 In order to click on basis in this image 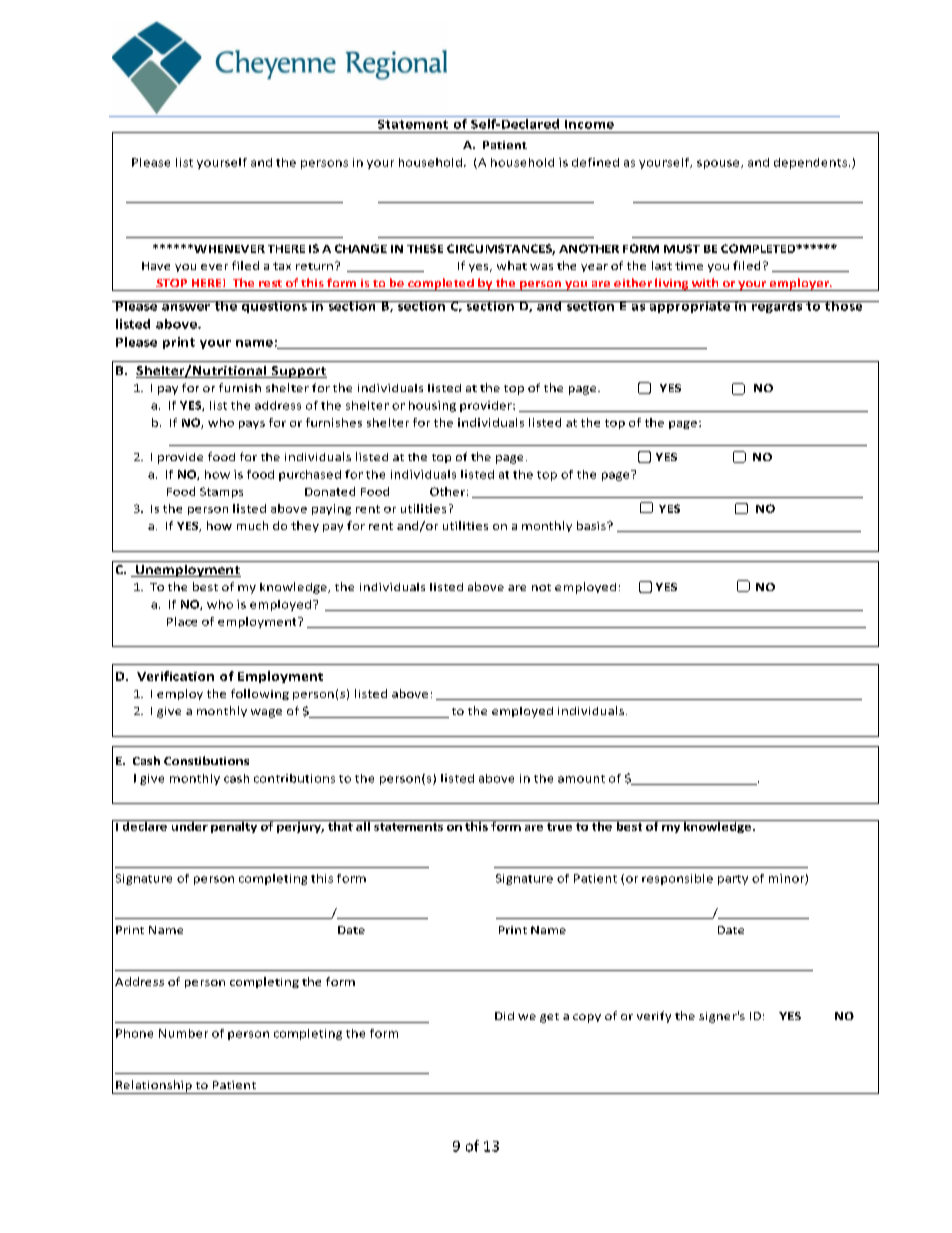, I will do `click(592, 525)`.
